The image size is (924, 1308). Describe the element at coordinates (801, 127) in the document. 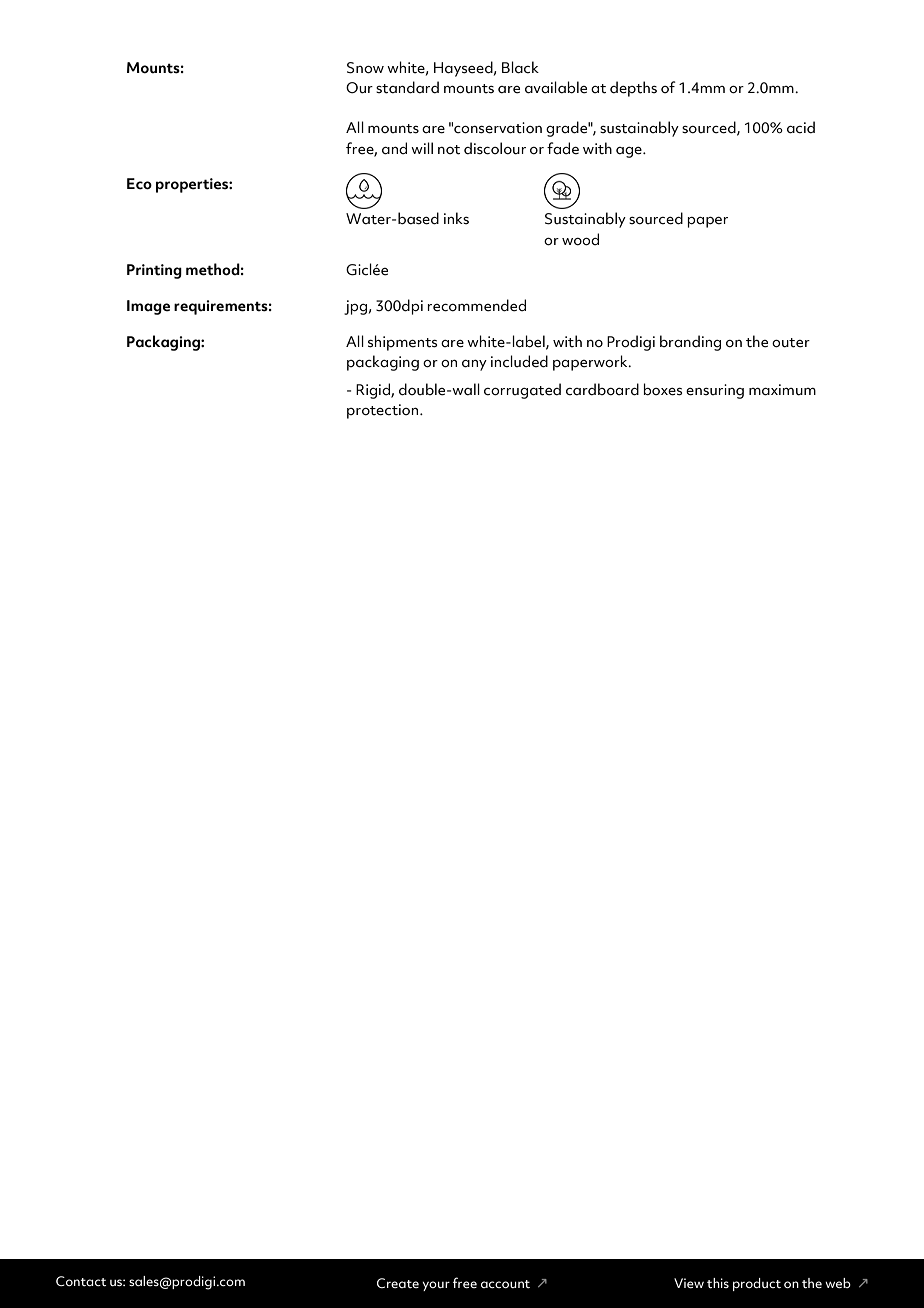

I see `acid` at that location.
